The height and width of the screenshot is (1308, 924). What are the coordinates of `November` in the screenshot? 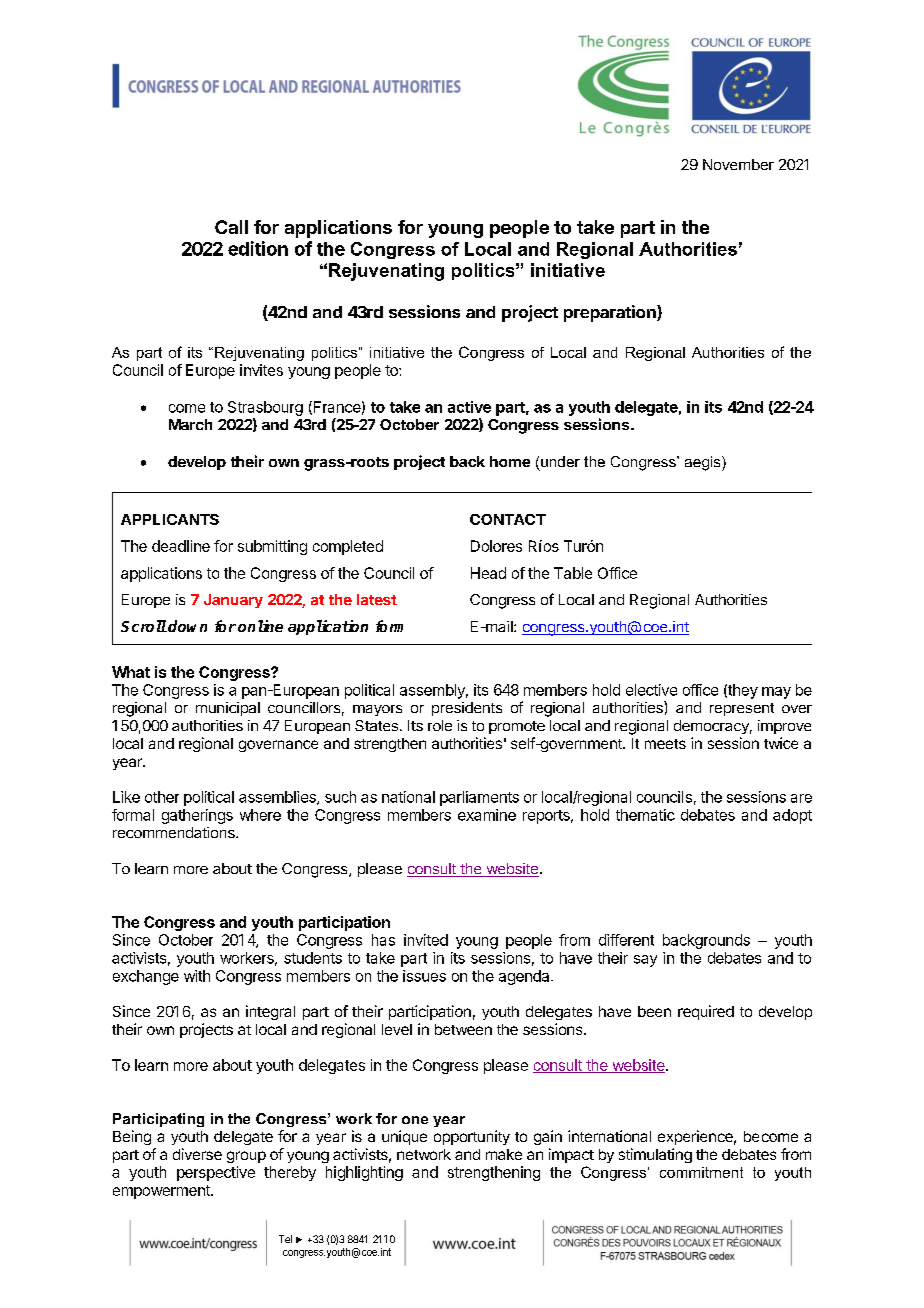 It's located at (738, 164).
